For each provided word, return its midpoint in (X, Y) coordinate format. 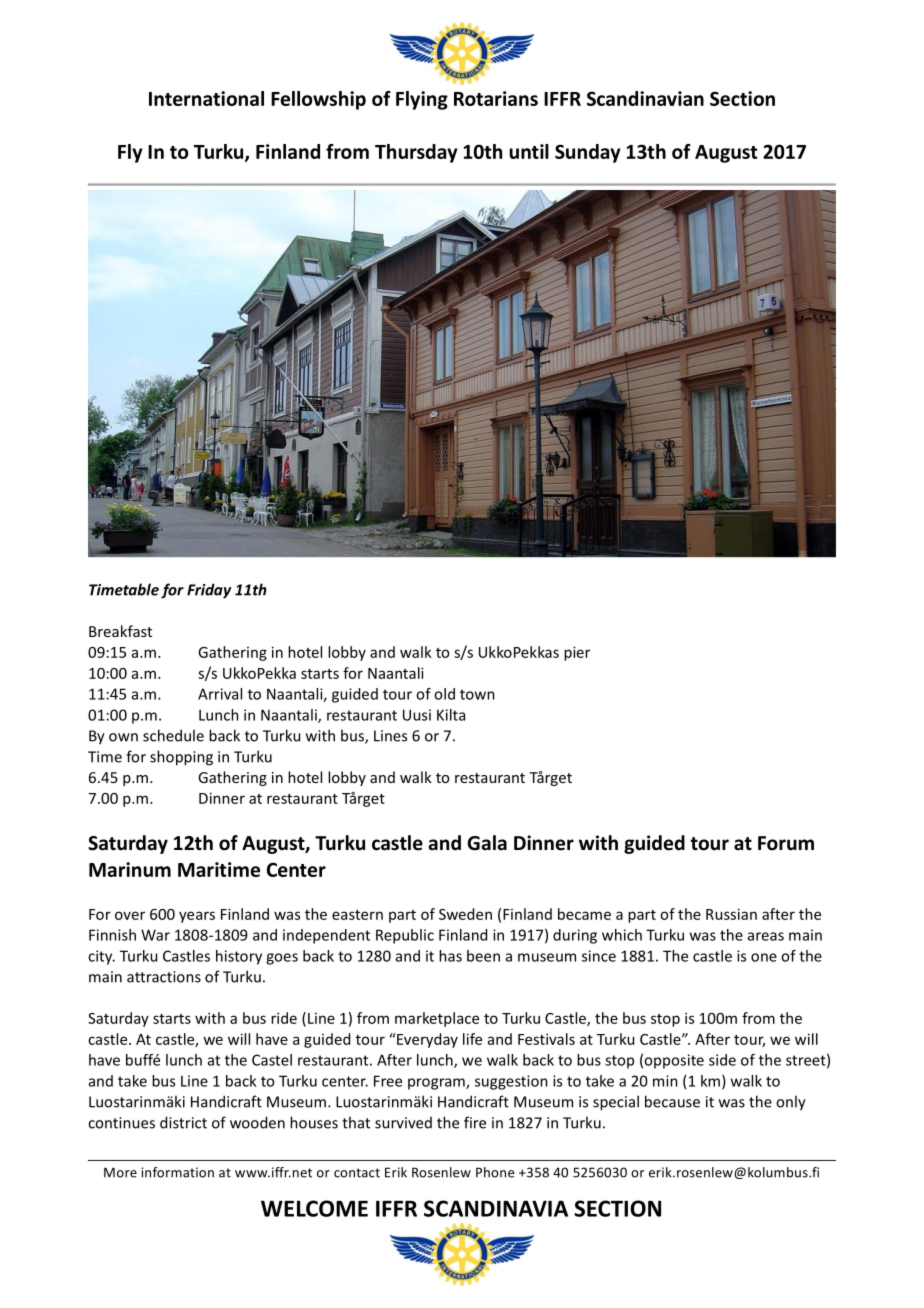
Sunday (588, 153)
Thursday (416, 153)
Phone (495, 1172)
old (444, 694)
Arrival (220, 694)
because (672, 1101)
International (206, 98)
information (177, 1172)
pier (577, 653)
